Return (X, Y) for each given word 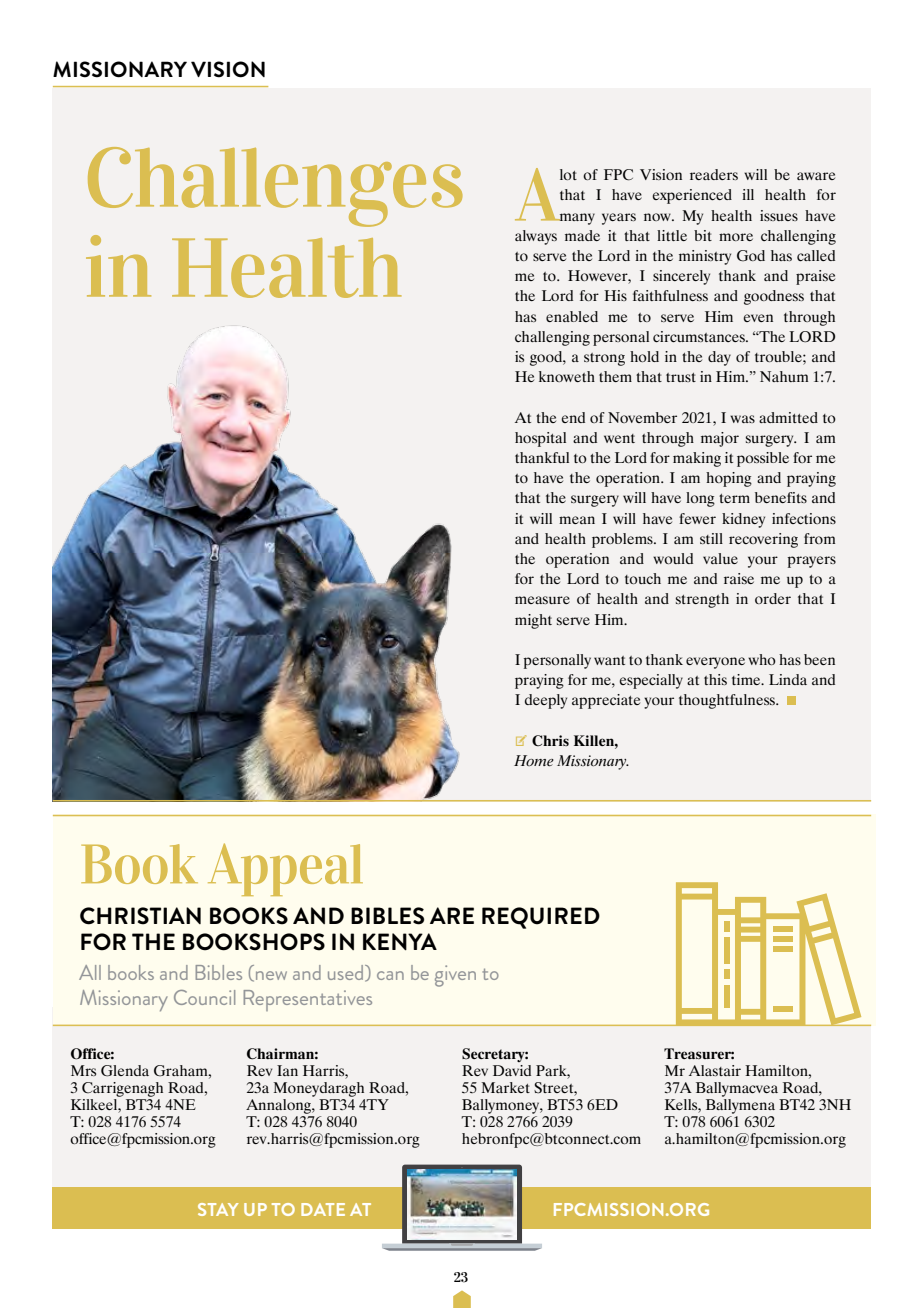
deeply (546, 701)
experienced (692, 196)
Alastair (715, 1070)
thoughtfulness (728, 701)
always (536, 237)
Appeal (285, 869)
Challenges (275, 187)
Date (323, 1209)
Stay (218, 1209)
